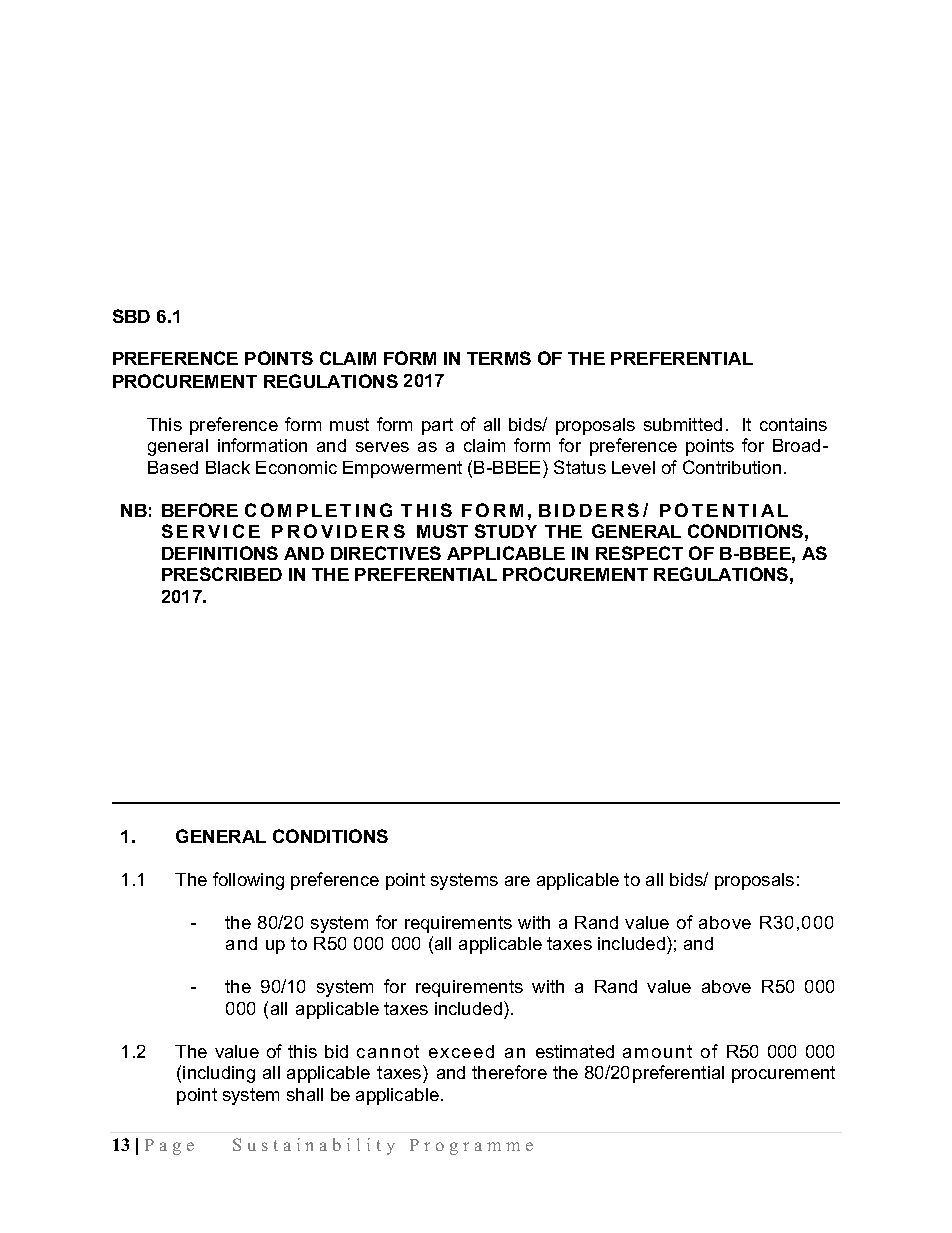 This screenshot has height=1233, width=952. What do you see at coordinates (461, 1051) in the screenshot?
I see `exceed` at bounding box center [461, 1051].
